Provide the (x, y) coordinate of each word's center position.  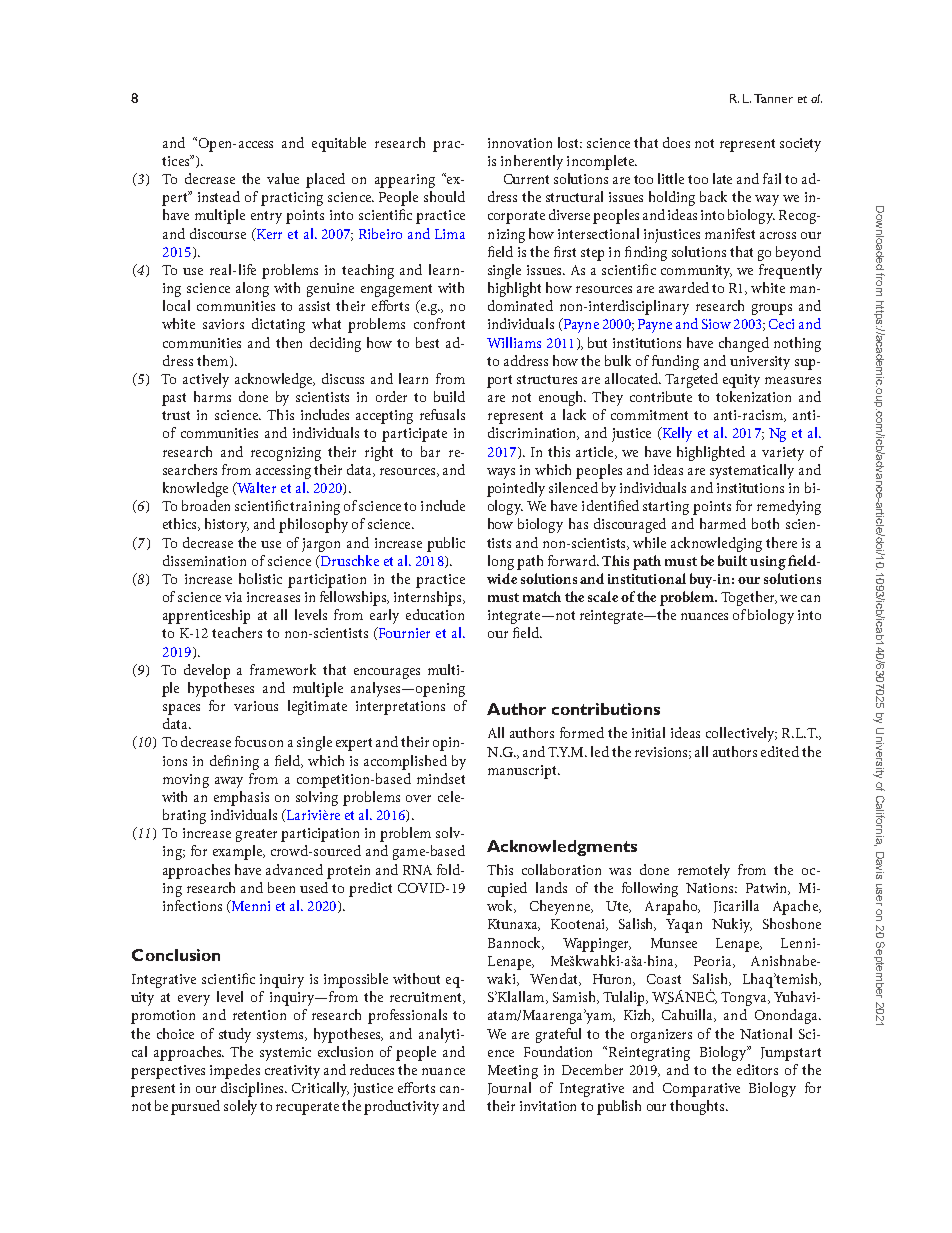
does (676, 142)
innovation (520, 143)
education (435, 614)
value (283, 178)
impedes (235, 1071)
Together (749, 598)
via (233, 597)
